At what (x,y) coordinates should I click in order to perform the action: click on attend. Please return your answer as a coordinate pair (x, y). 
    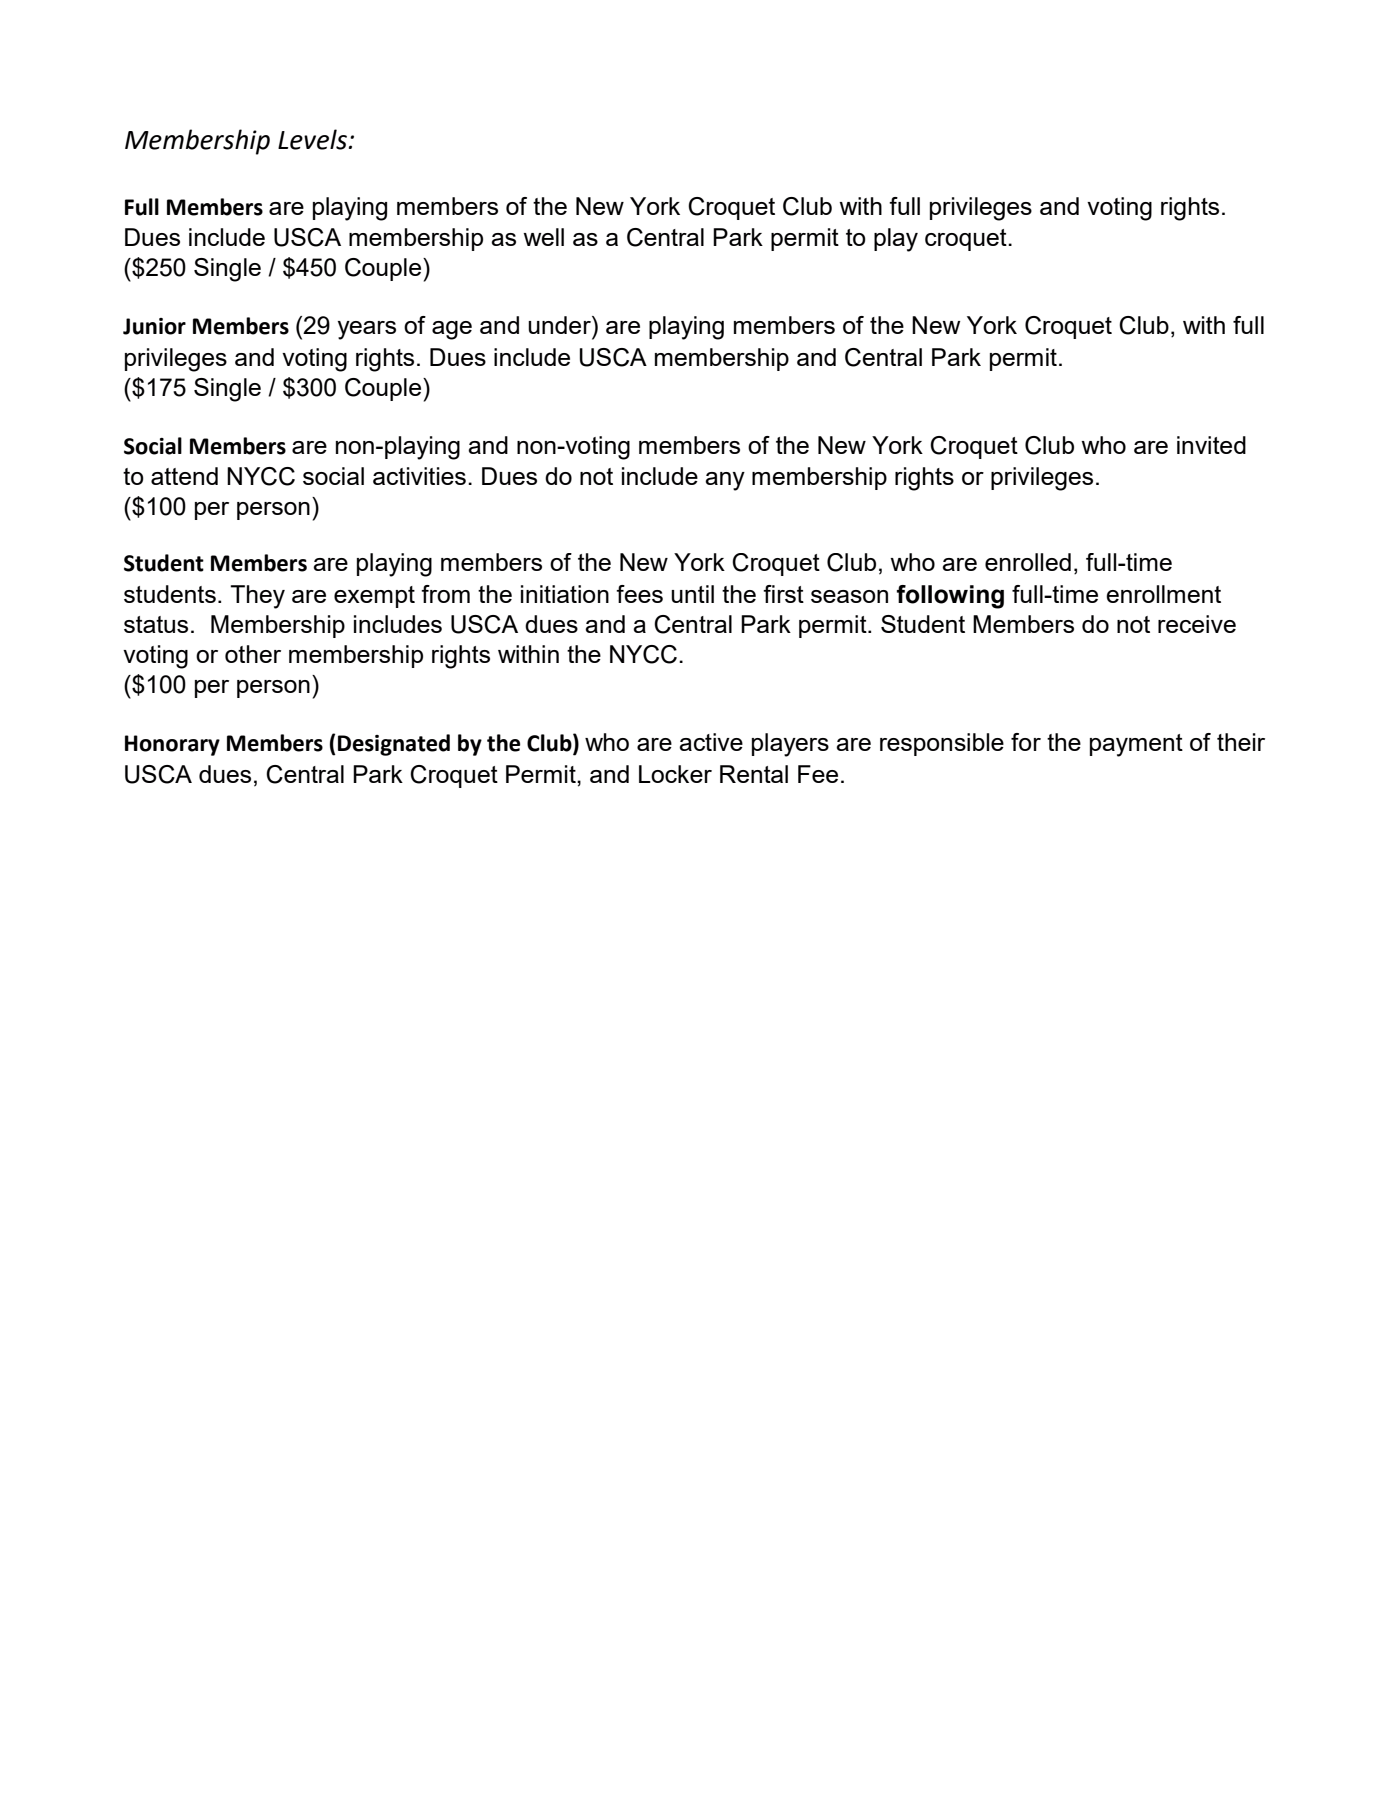
    Looking at the image, I should click on (184, 476).
